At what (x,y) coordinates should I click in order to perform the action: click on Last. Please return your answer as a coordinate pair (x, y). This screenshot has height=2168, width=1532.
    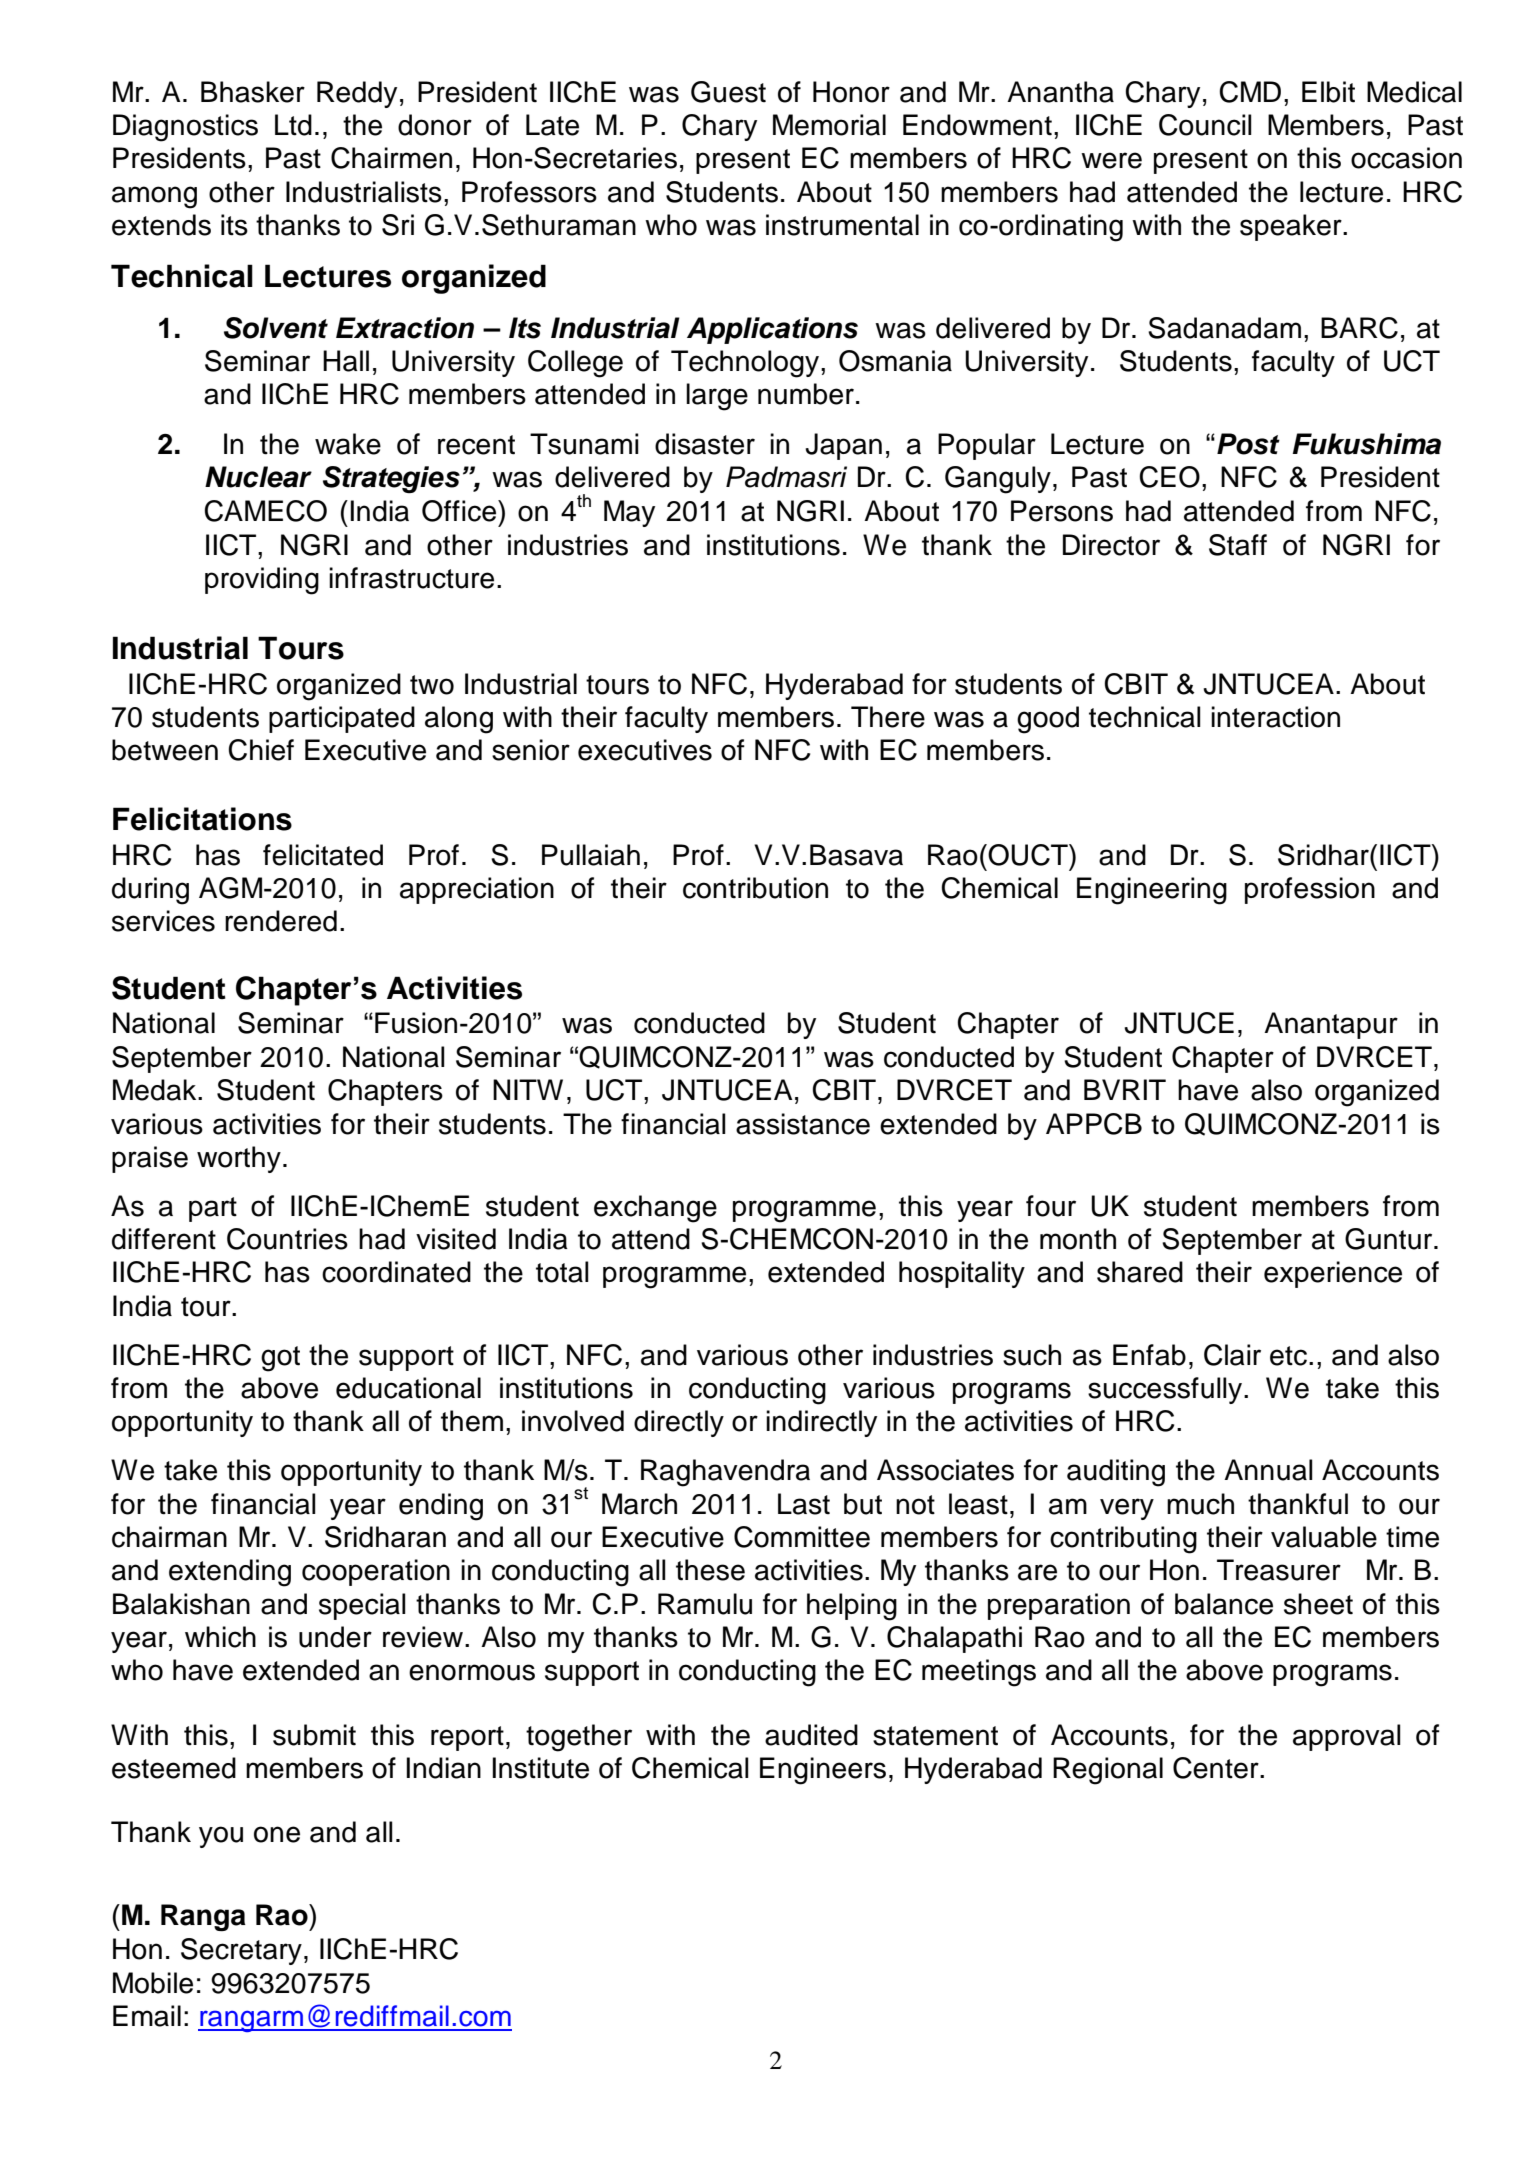
    Looking at the image, I should click on (804, 1504).
